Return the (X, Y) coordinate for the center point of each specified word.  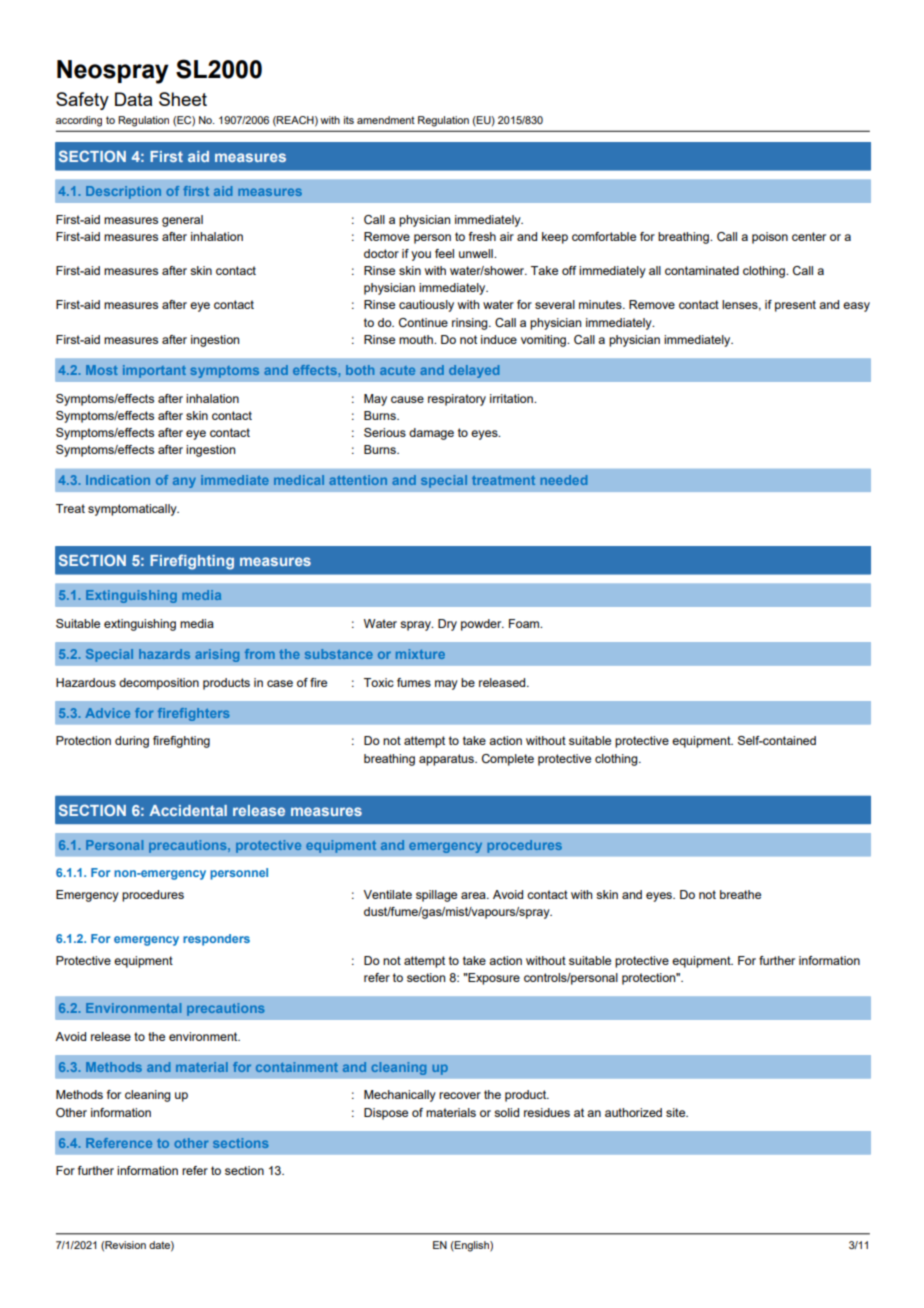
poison (770, 238)
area (474, 895)
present (795, 306)
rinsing (471, 324)
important (154, 371)
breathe (740, 894)
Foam (525, 623)
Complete (508, 760)
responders (216, 940)
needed (563, 480)
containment (297, 1067)
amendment (386, 120)
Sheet (183, 99)
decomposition (159, 684)
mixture (420, 654)
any (184, 482)
